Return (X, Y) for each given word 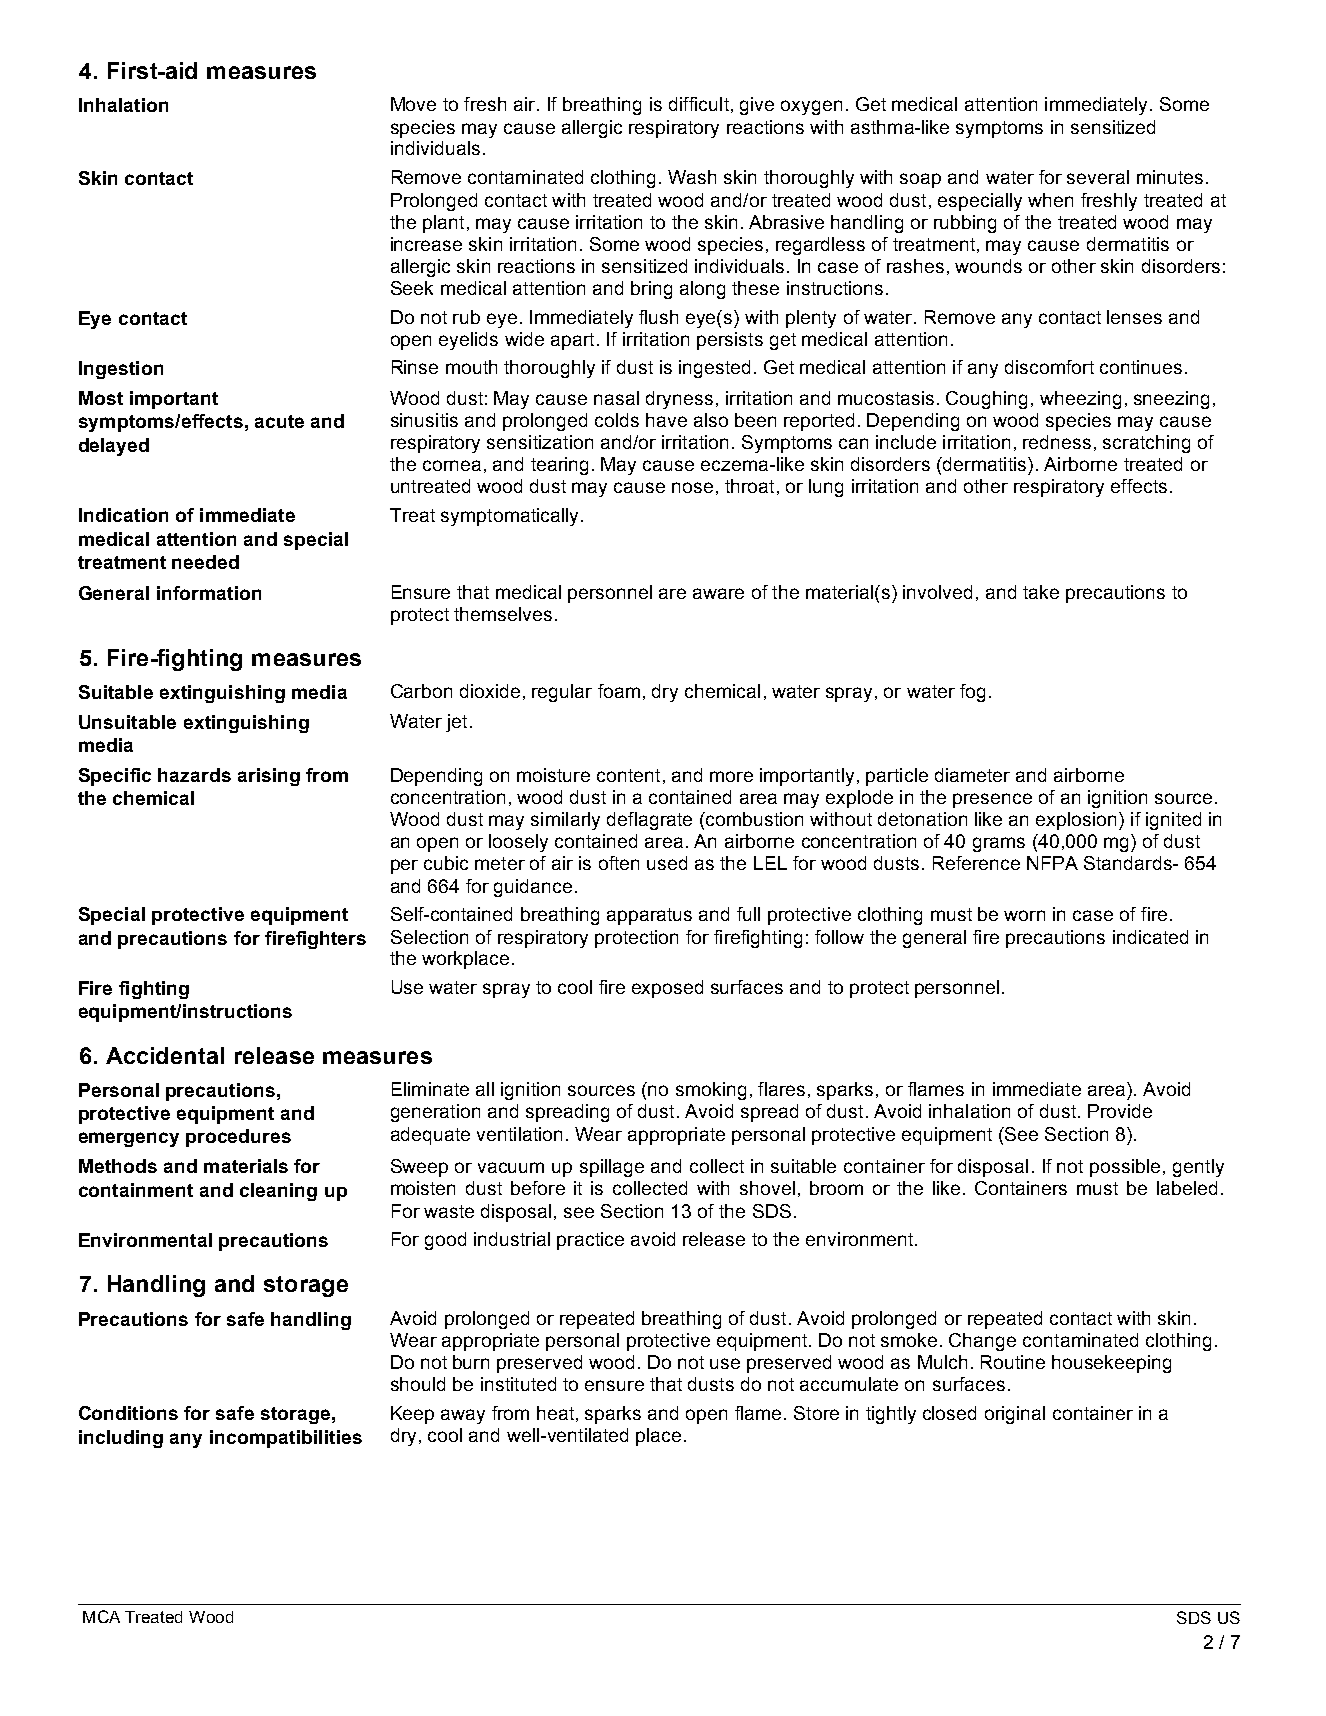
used (667, 863)
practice (590, 1241)
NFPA (1052, 863)
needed (205, 562)
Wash (692, 177)
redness (1057, 442)
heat (555, 1413)
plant (443, 224)
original (1015, 1415)
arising (269, 777)
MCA (101, 1616)
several (1098, 177)
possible (1125, 1168)
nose (692, 487)
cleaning (278, 1192)
